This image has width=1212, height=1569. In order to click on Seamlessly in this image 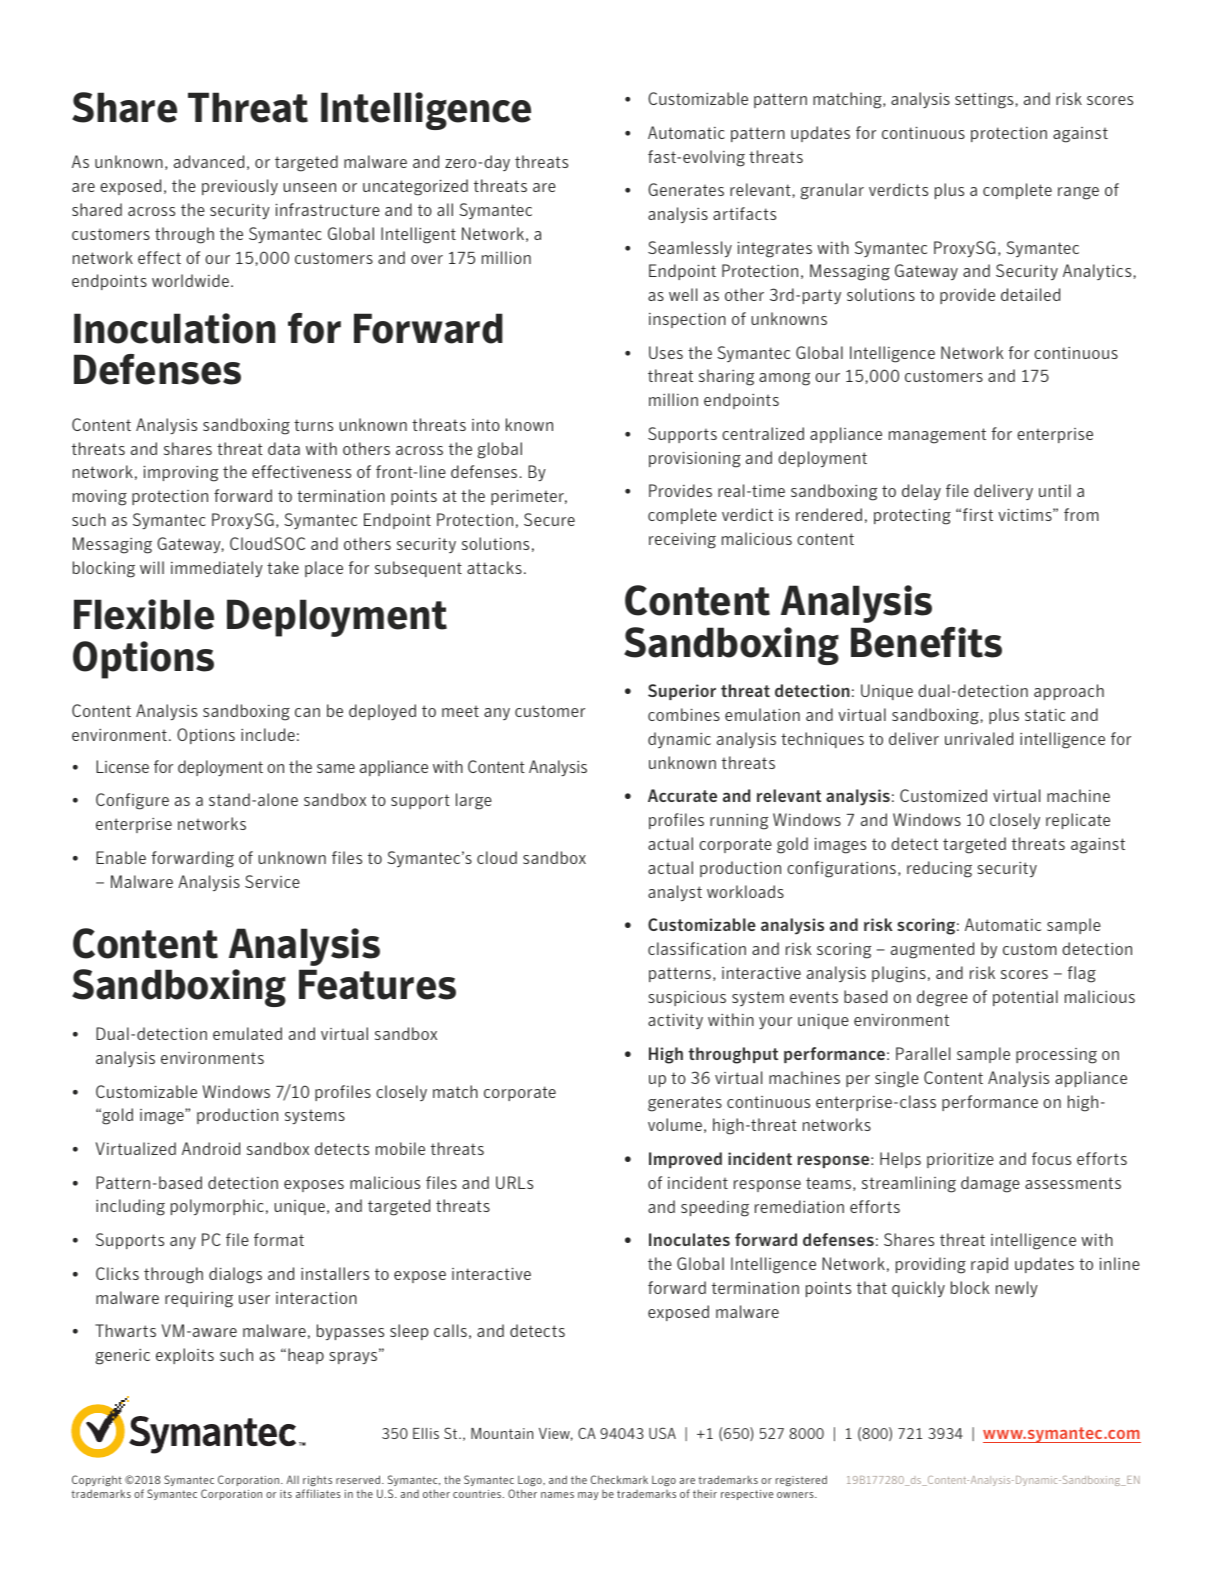, I will do `click(690, 249)`.
